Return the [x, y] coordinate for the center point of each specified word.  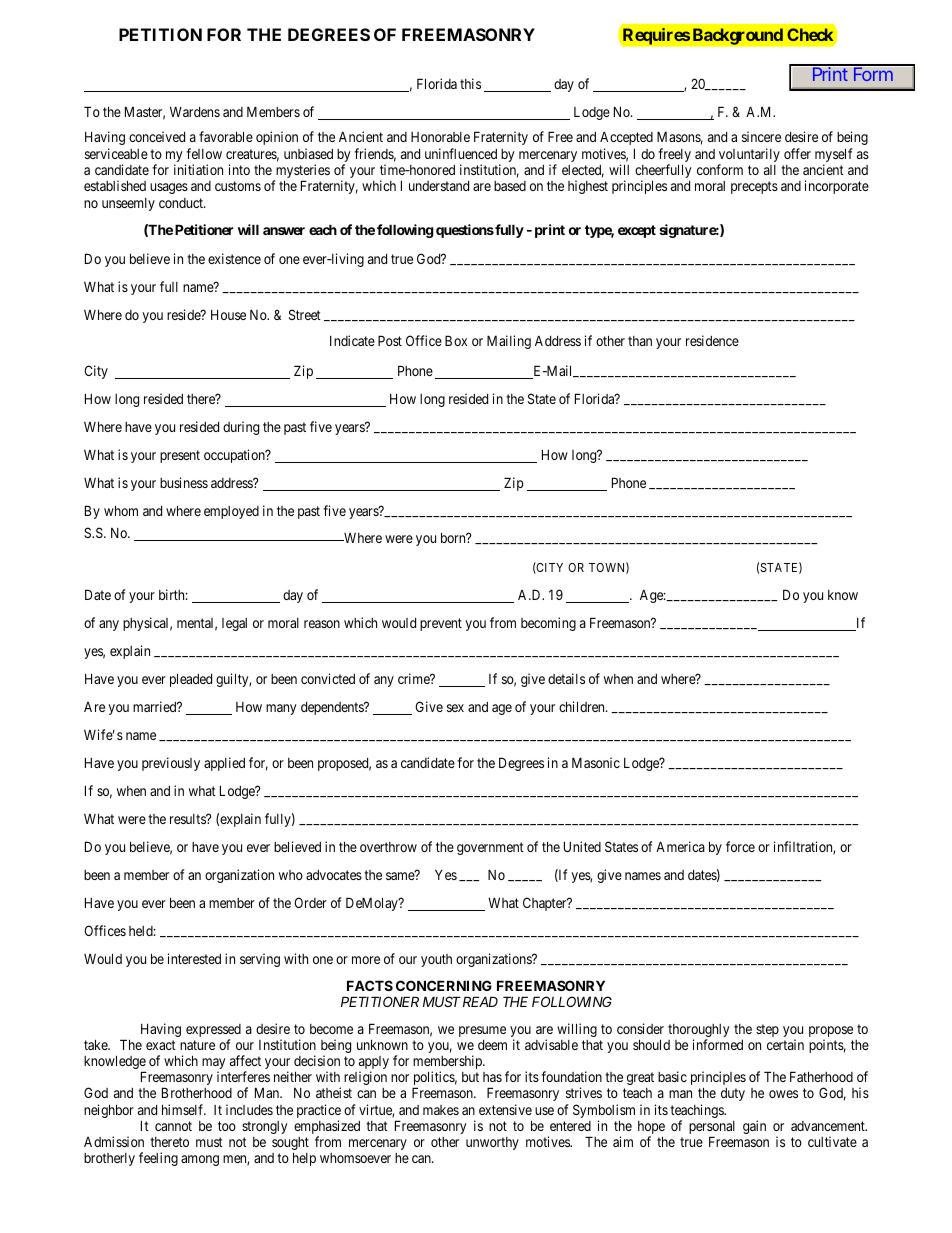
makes [441, 1110]
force [740, 846]
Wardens [195, 111]
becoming [548, 624]
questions [465, 231]
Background [736, 36]
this [470, 83]
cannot [173, 1126]
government [490, 848]
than [640, 341]
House [228, 314]
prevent [441, 624]
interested [194, 958]
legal [234, 624]
